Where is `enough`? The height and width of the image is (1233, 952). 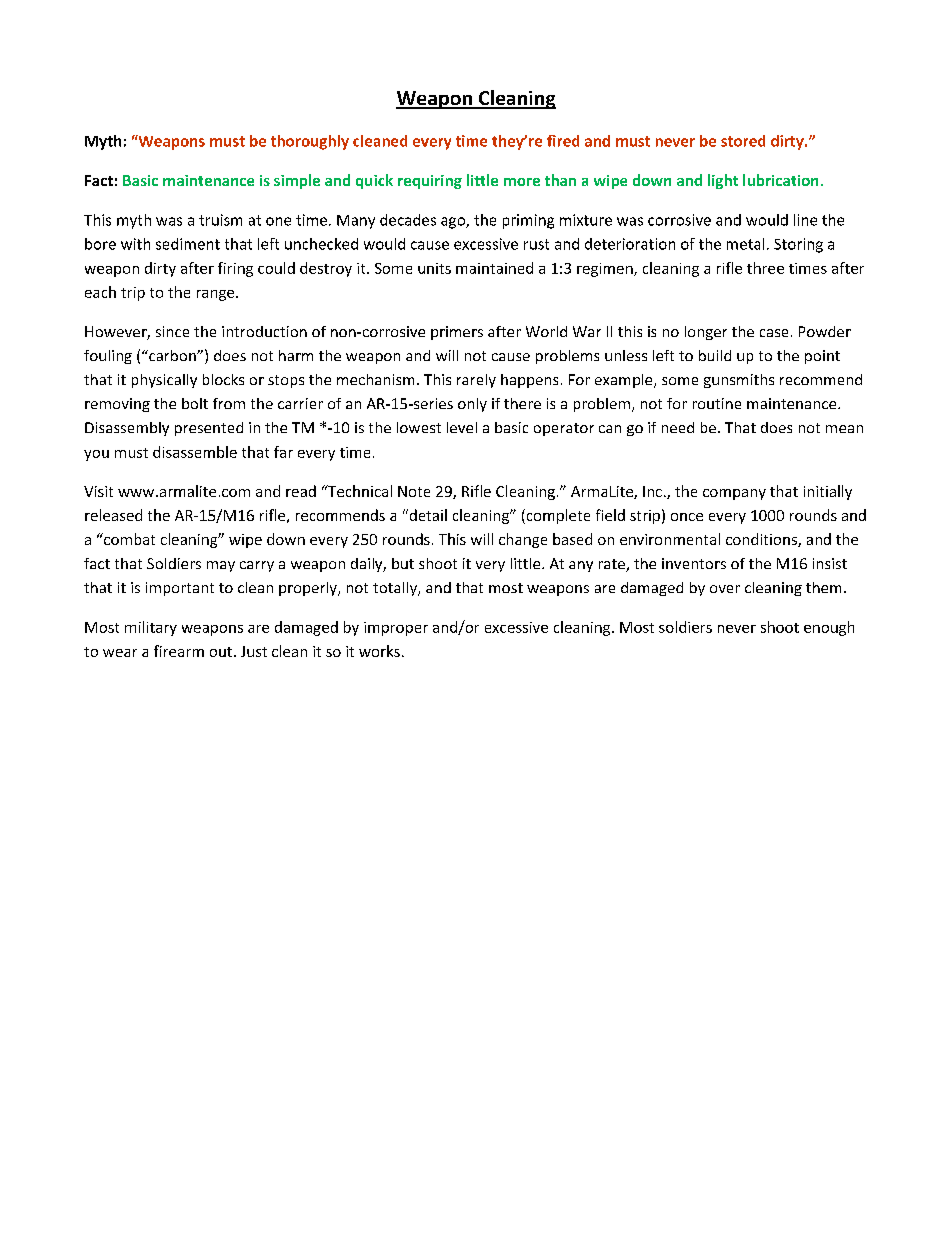
enough is located at coordinates (829, 628).
